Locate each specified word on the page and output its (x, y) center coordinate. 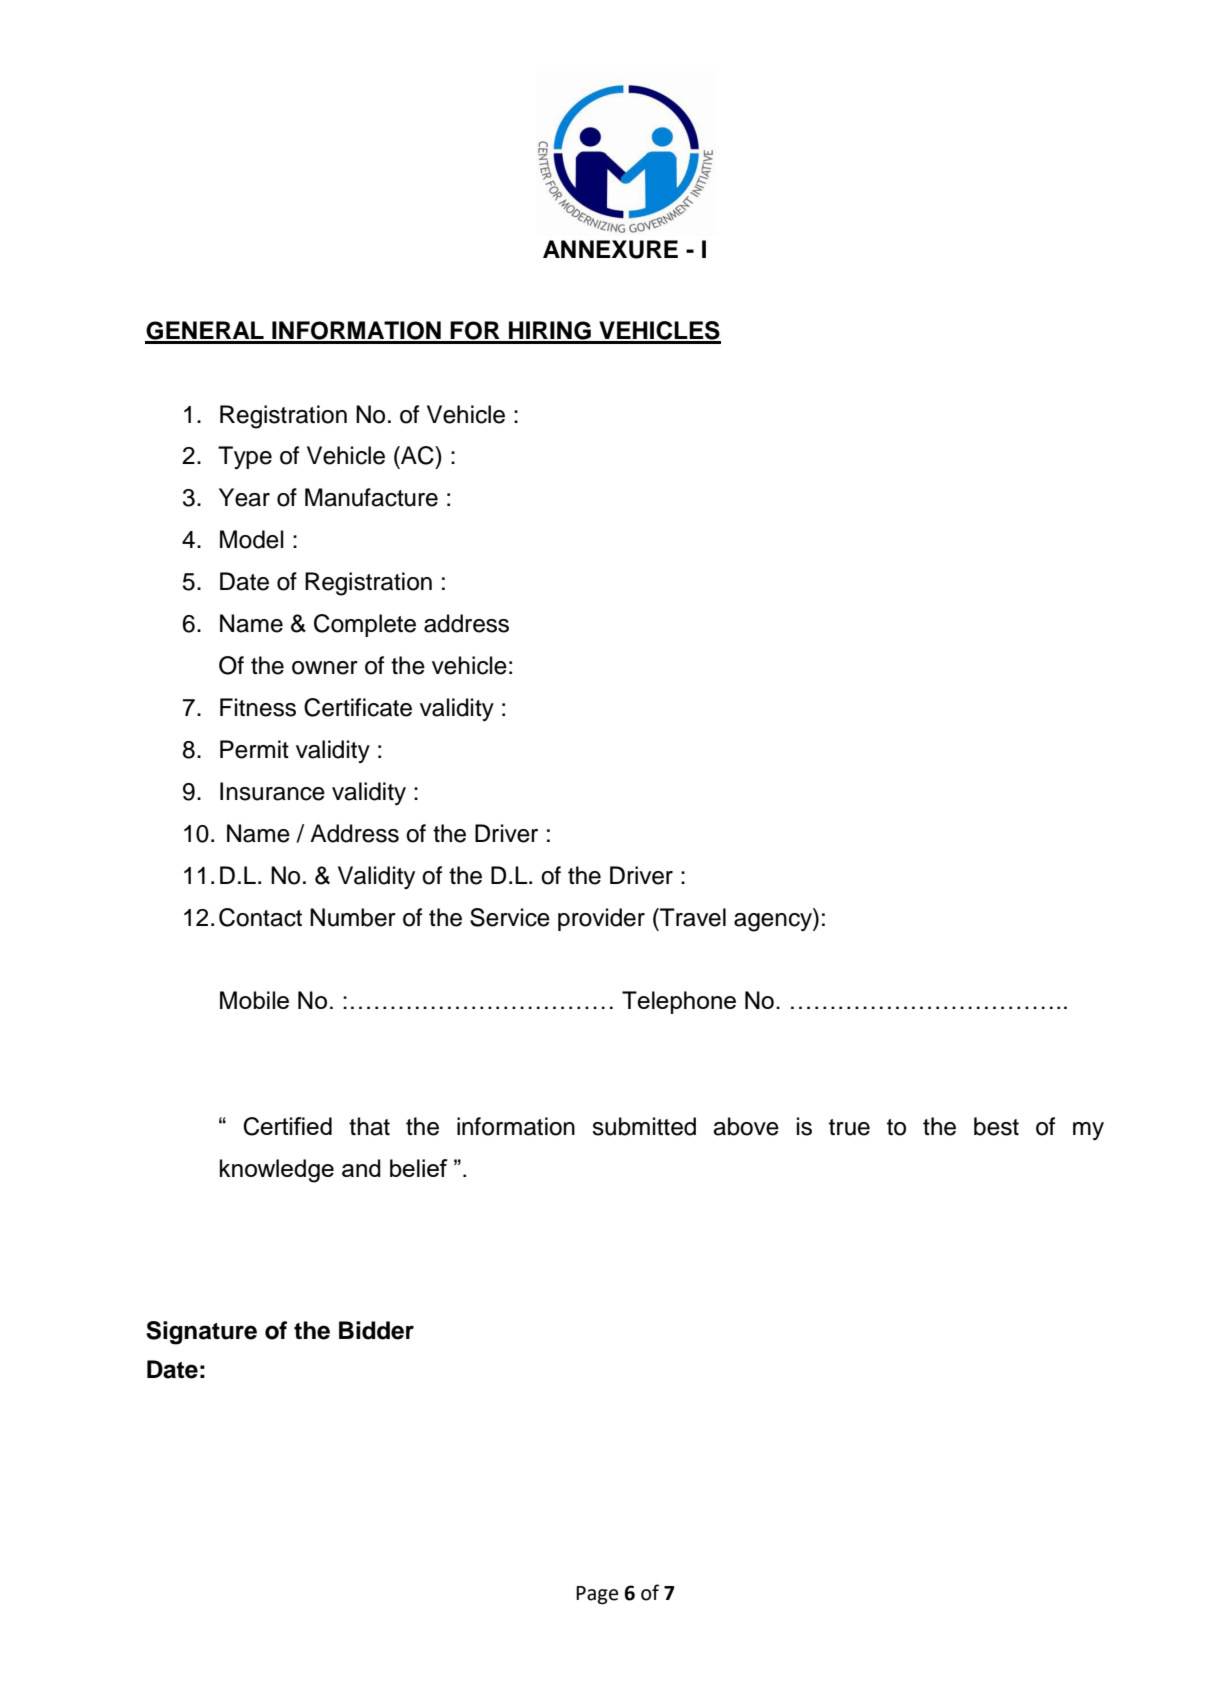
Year (244, 497)
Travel (692, 917)
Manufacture (371, 497)
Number (353, 917)
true (849, 1127)
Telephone (679, 1002)
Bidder (376, 1330)
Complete (365, 625)
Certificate (358, 707)
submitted (644, 1126)
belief (419, 1168)
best (996, 1126)
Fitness (258, 707)
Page (597, 1595)
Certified (287, 1126)
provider (601, 919)
